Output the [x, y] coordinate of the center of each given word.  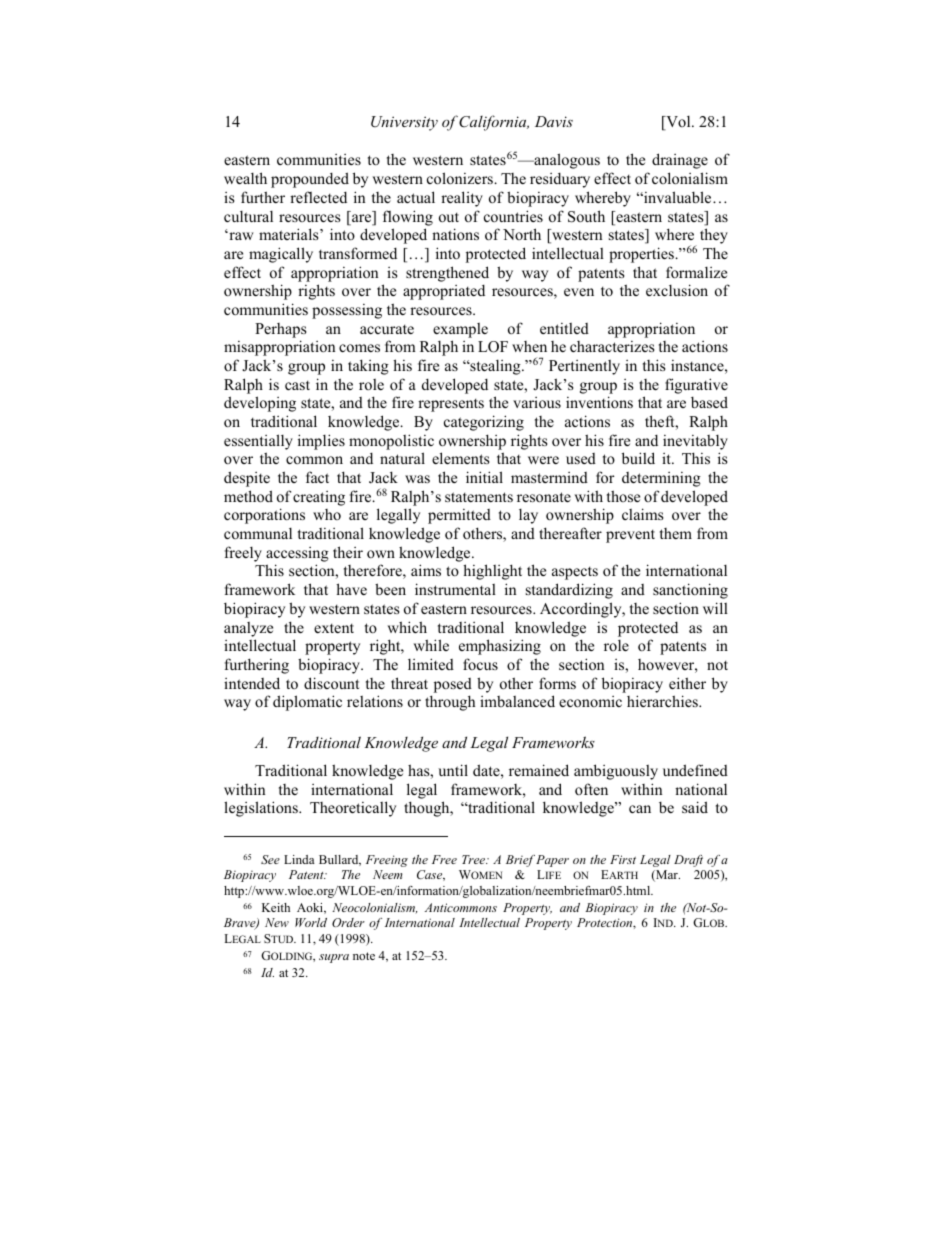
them [676, 533]
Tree [475, 859]
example [460, 330]
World [311, 922]
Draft [688, 861]
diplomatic [307, 703]
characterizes [612, 346]
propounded [310, 180]
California [494, 123]
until [453, 770]
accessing [297, 554]
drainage [680, 161]
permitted [459, 516]
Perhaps [280, 330]
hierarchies [663, 701]
